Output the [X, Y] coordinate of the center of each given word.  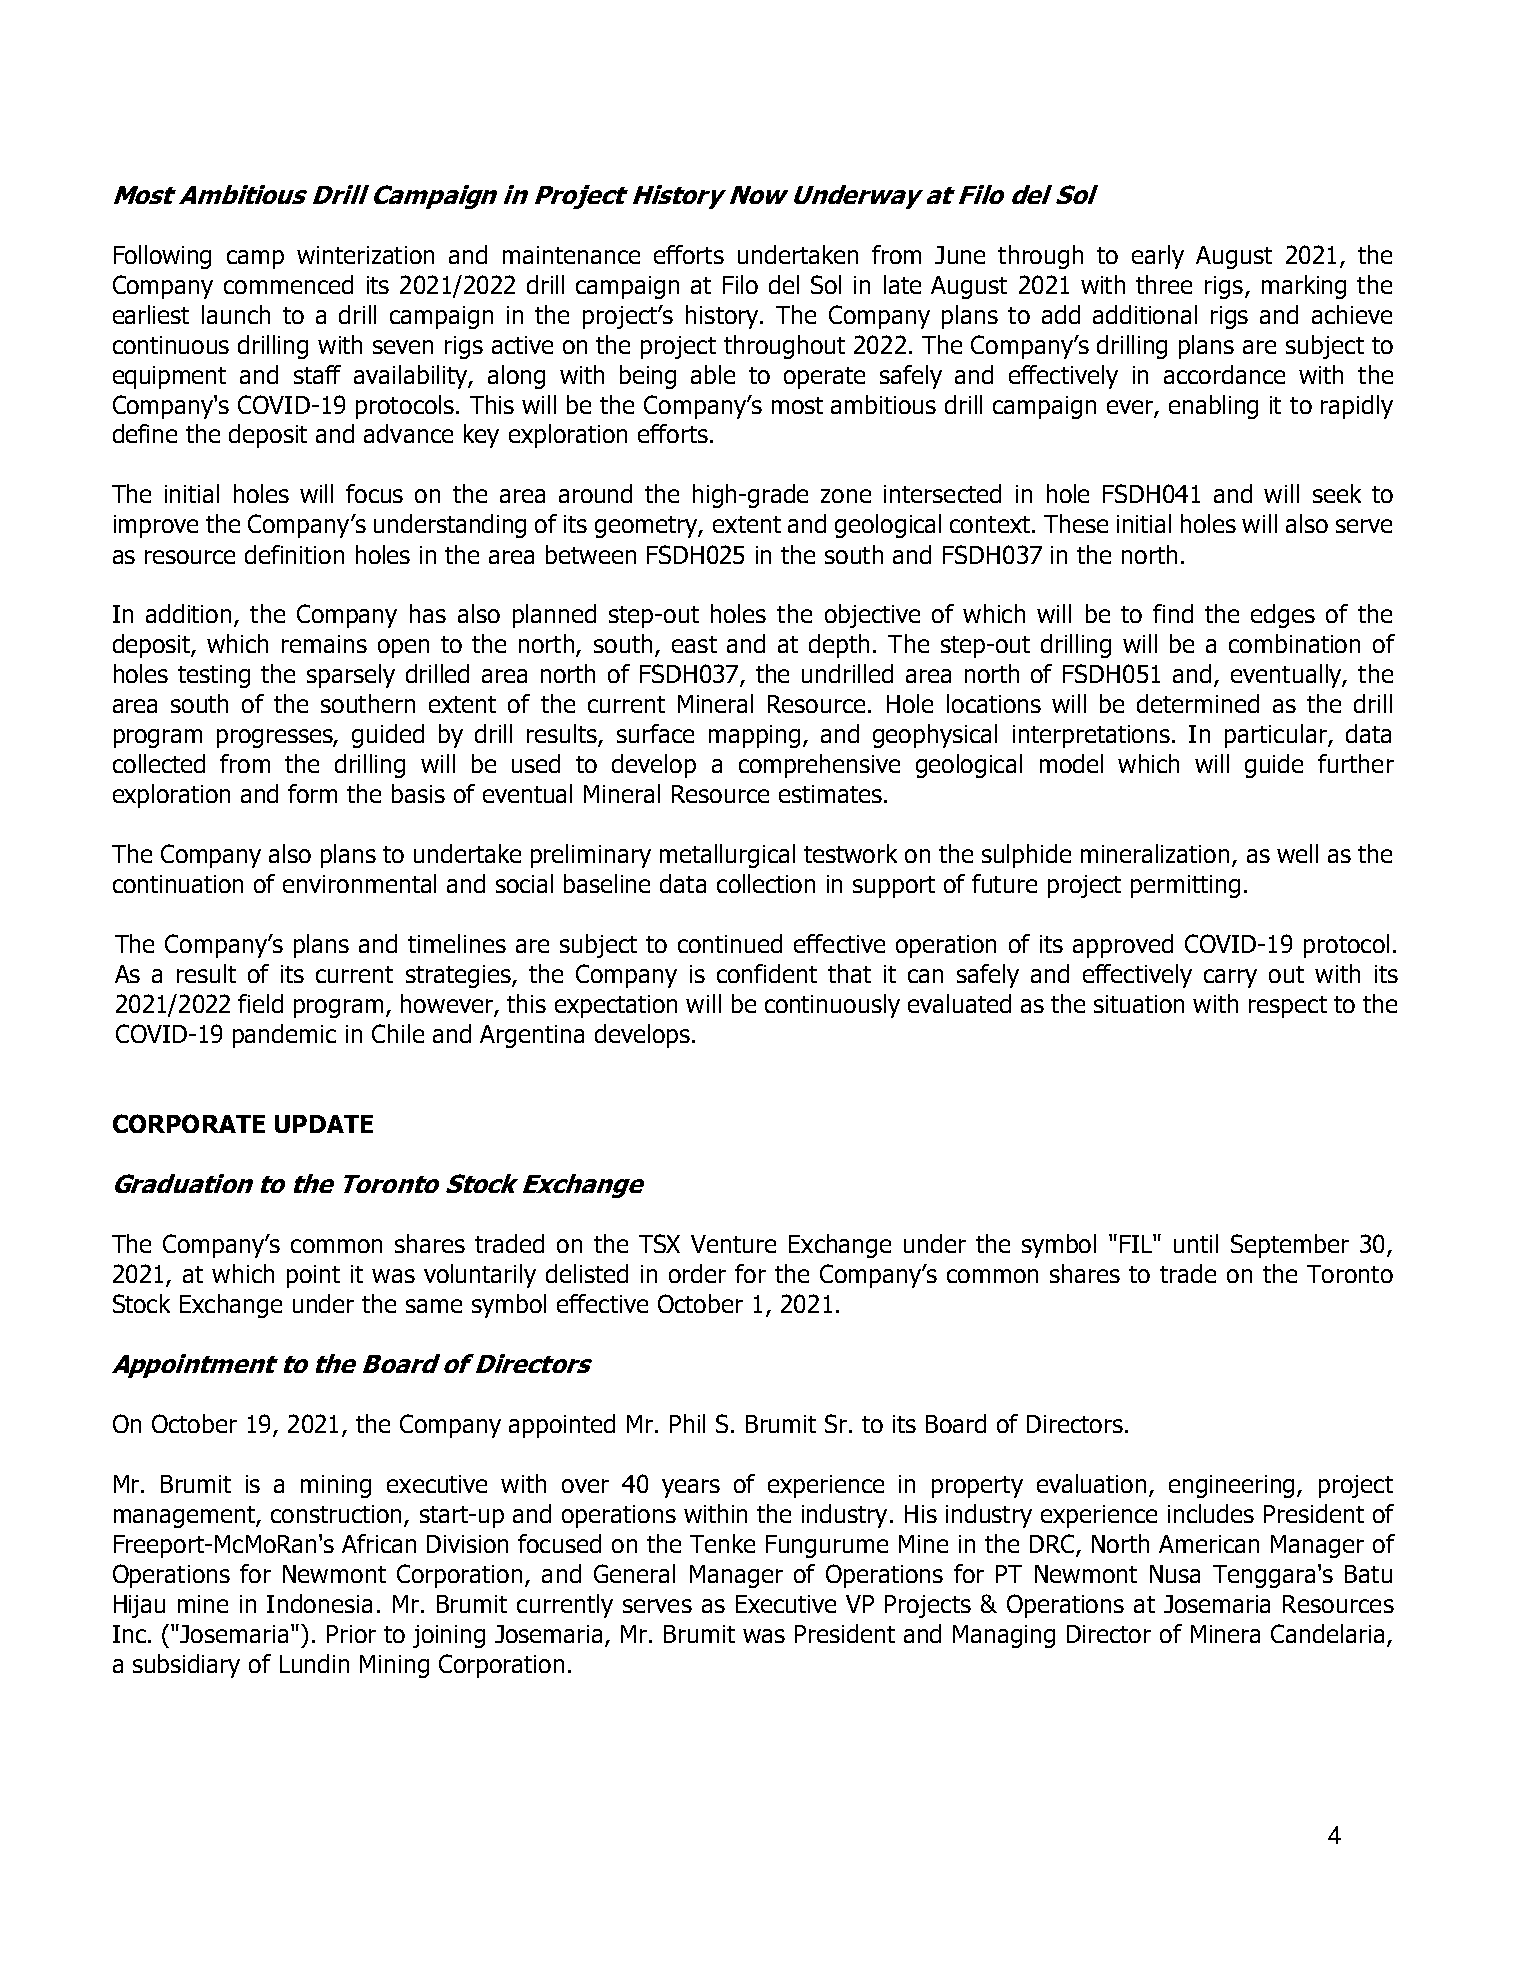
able [713, 374]
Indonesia [319, 1603]
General [634, 1573]
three [1164, 284]
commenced [288, 284]
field [260, 1003]
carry [1230, 978]
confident [767, 973]
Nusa [1175, 1574]
